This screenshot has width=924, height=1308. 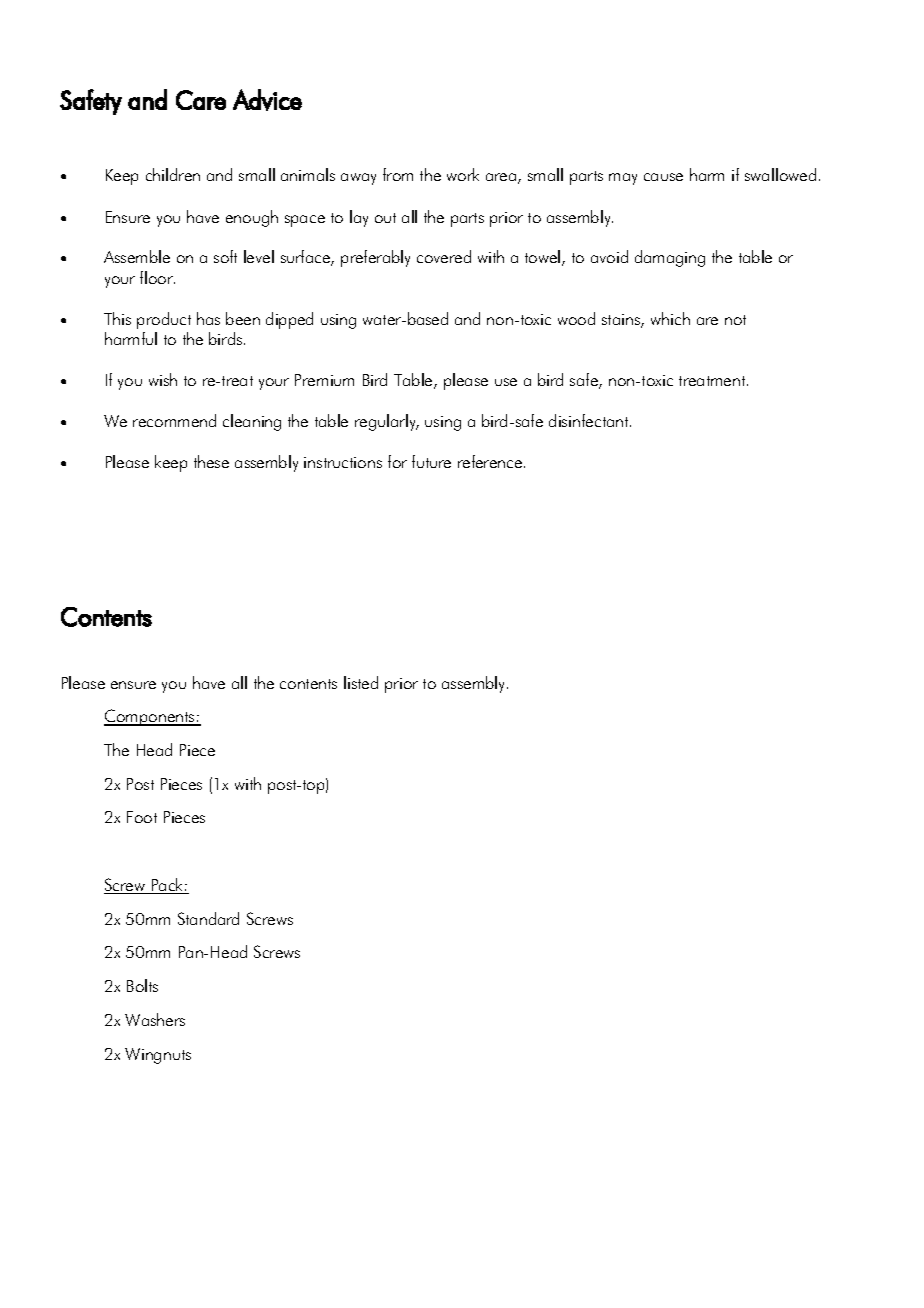 I want to click on future, so click(x=431, y=461).
